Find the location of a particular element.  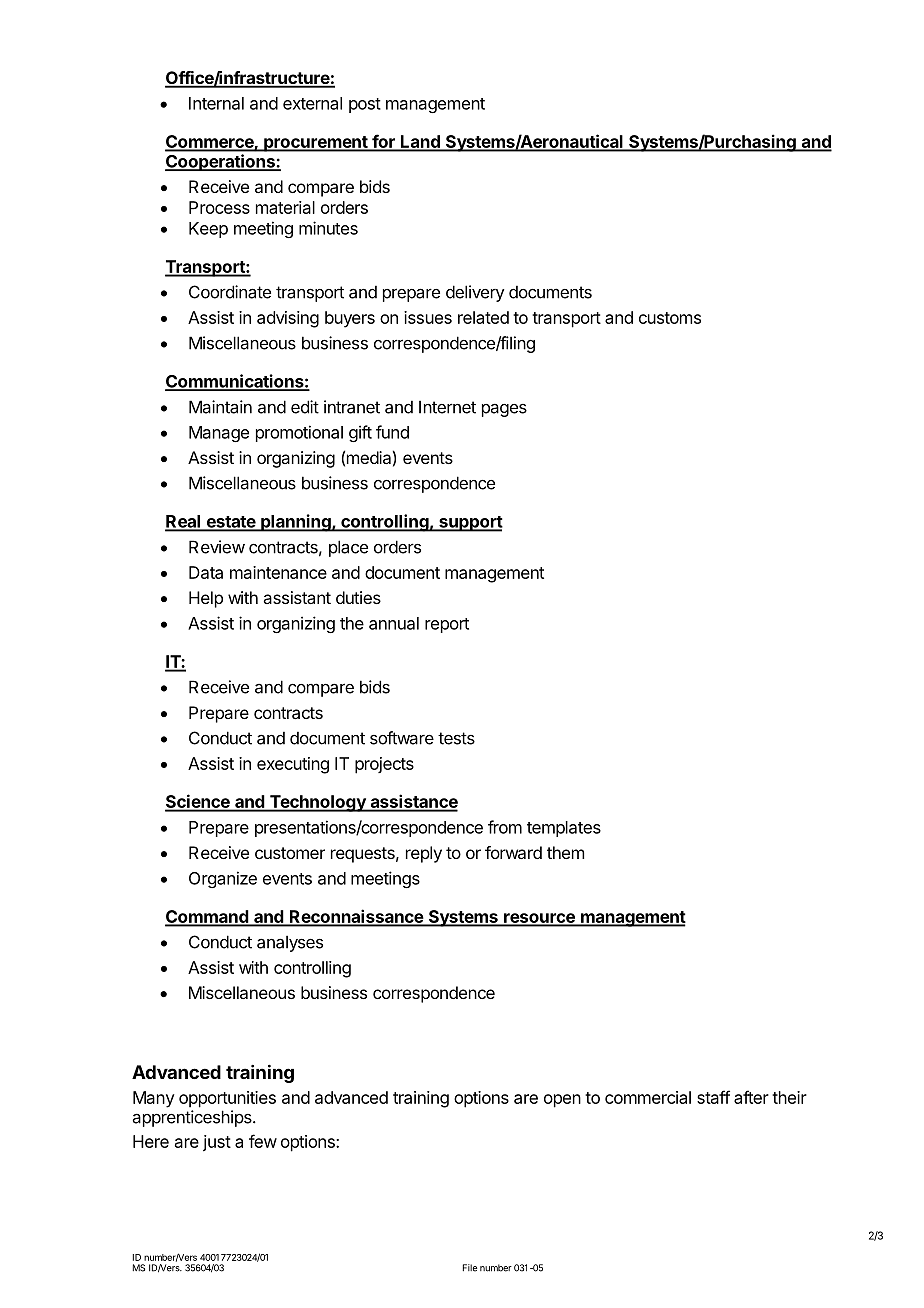

File is located at coordinates (470, 1268).
